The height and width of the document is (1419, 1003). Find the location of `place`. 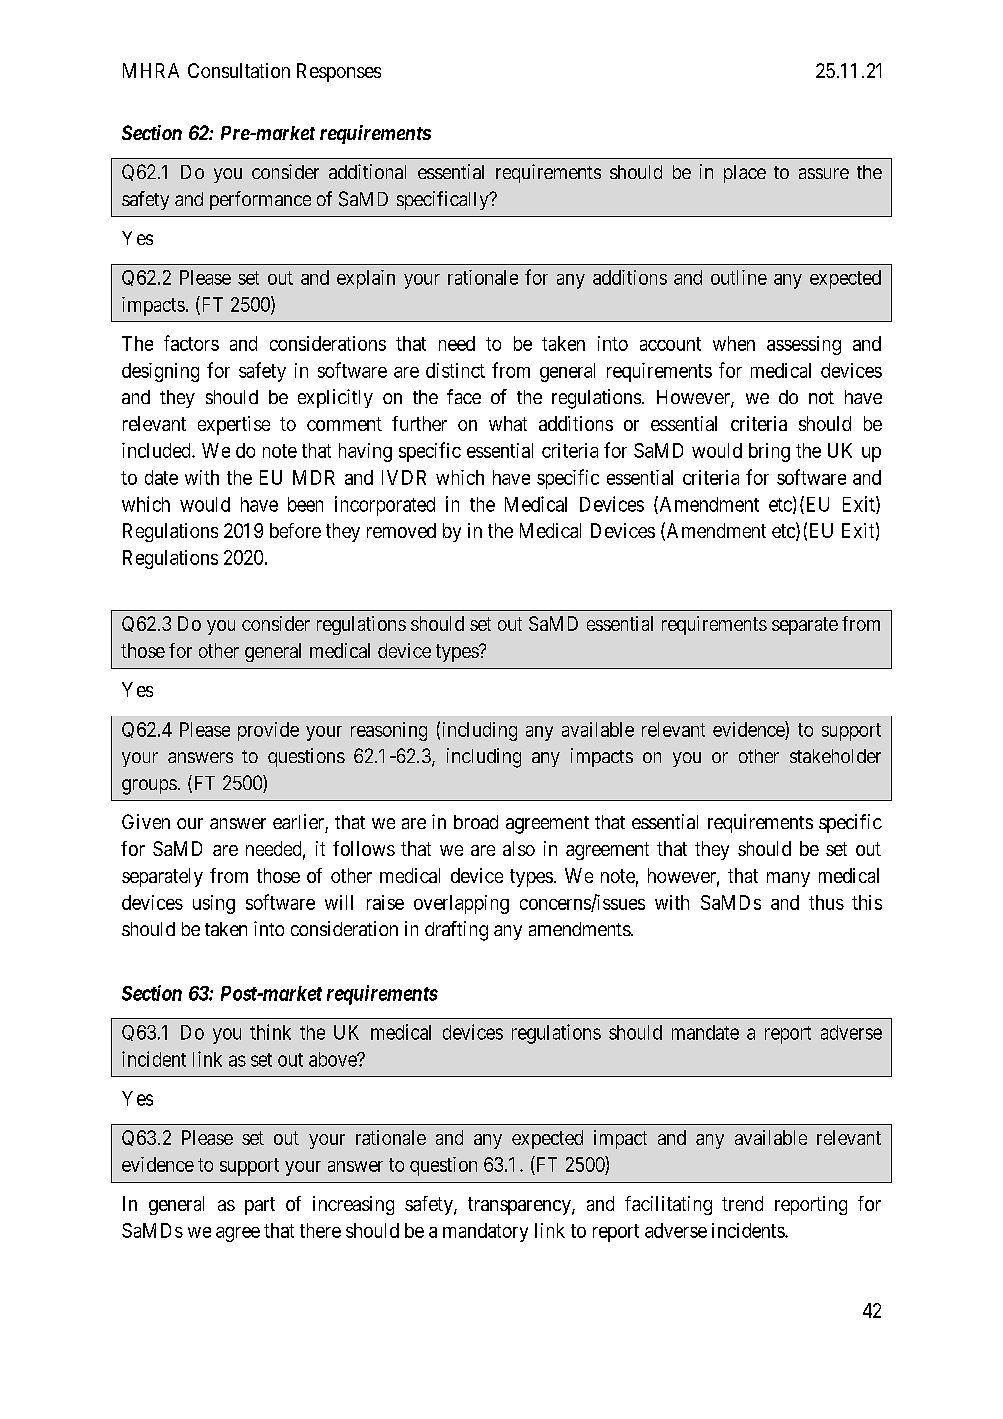

place is located at coordinates (745, 174).
